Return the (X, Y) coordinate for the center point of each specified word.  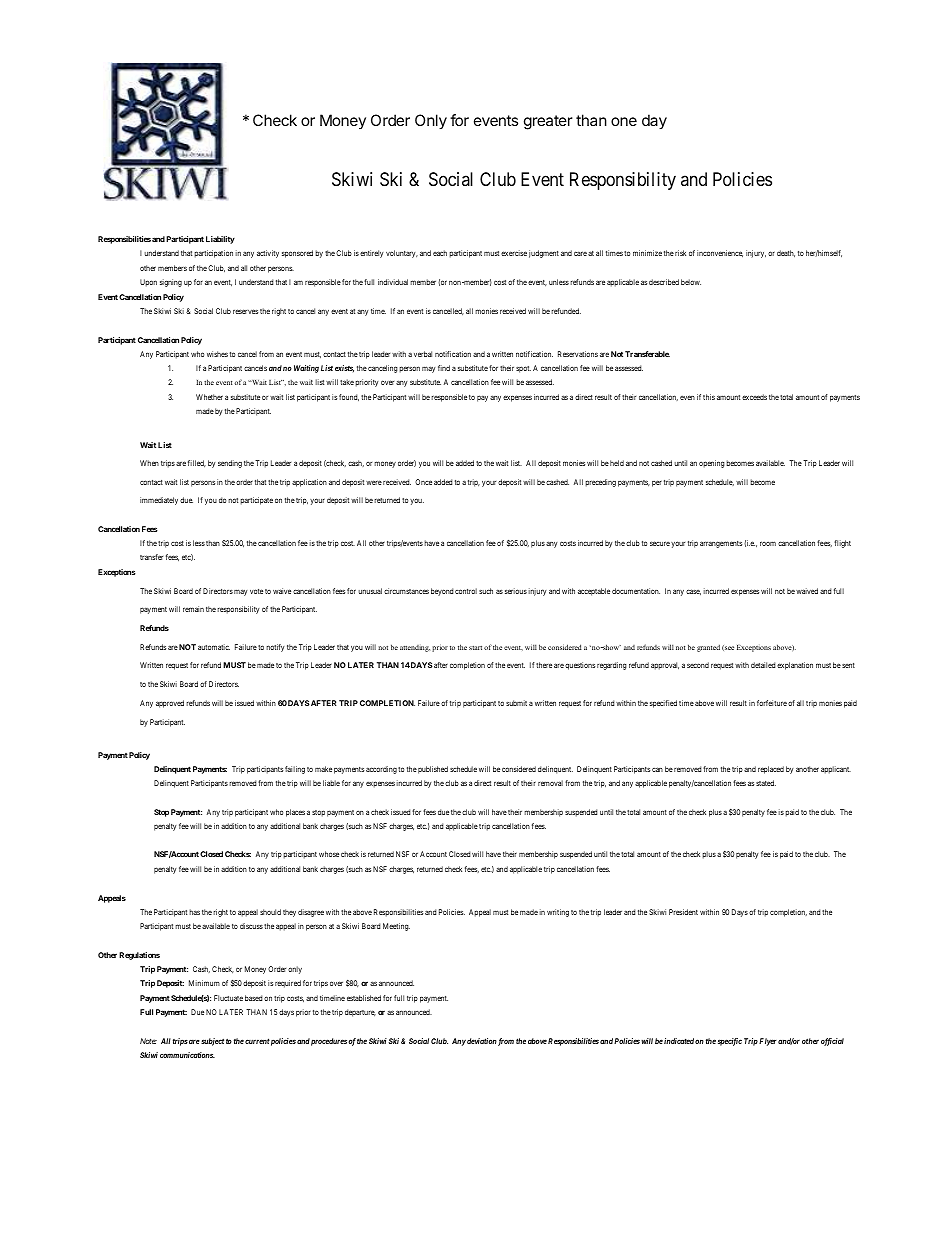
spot (523, 369)
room (768, 543)
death (786, 253)
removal (550, 783)
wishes (217, 354)
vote (256, 591)
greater (548, 122)
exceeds (754, 397)
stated (766, 783)
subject (212, 1042)
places (295, 813)
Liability (220, 240)
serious (516, 591)
